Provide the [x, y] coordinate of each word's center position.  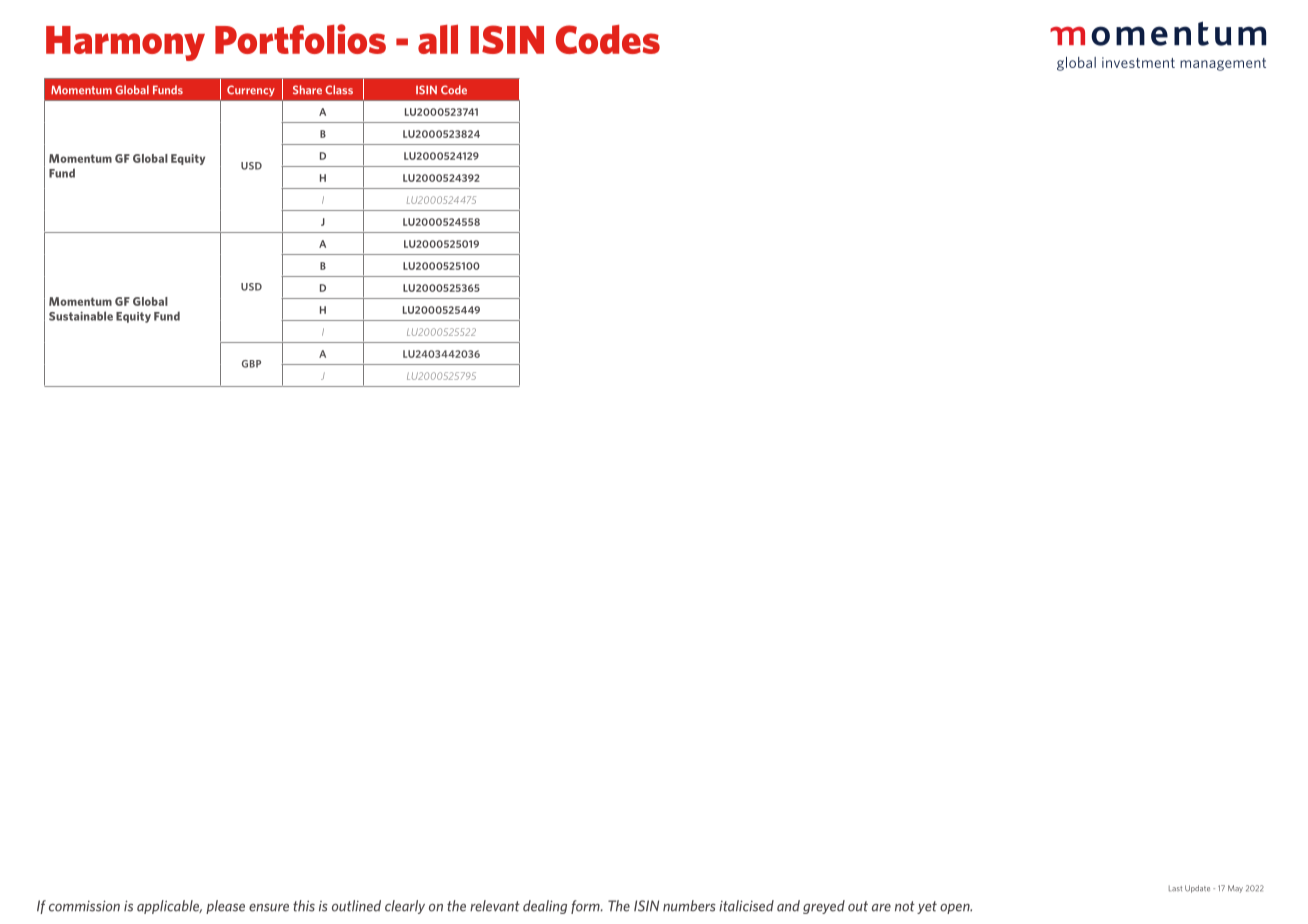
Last [1175, 888]
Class [339, 90]
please [225, 907]
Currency [251, 91]
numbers [689, 906]
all [438, 39]
